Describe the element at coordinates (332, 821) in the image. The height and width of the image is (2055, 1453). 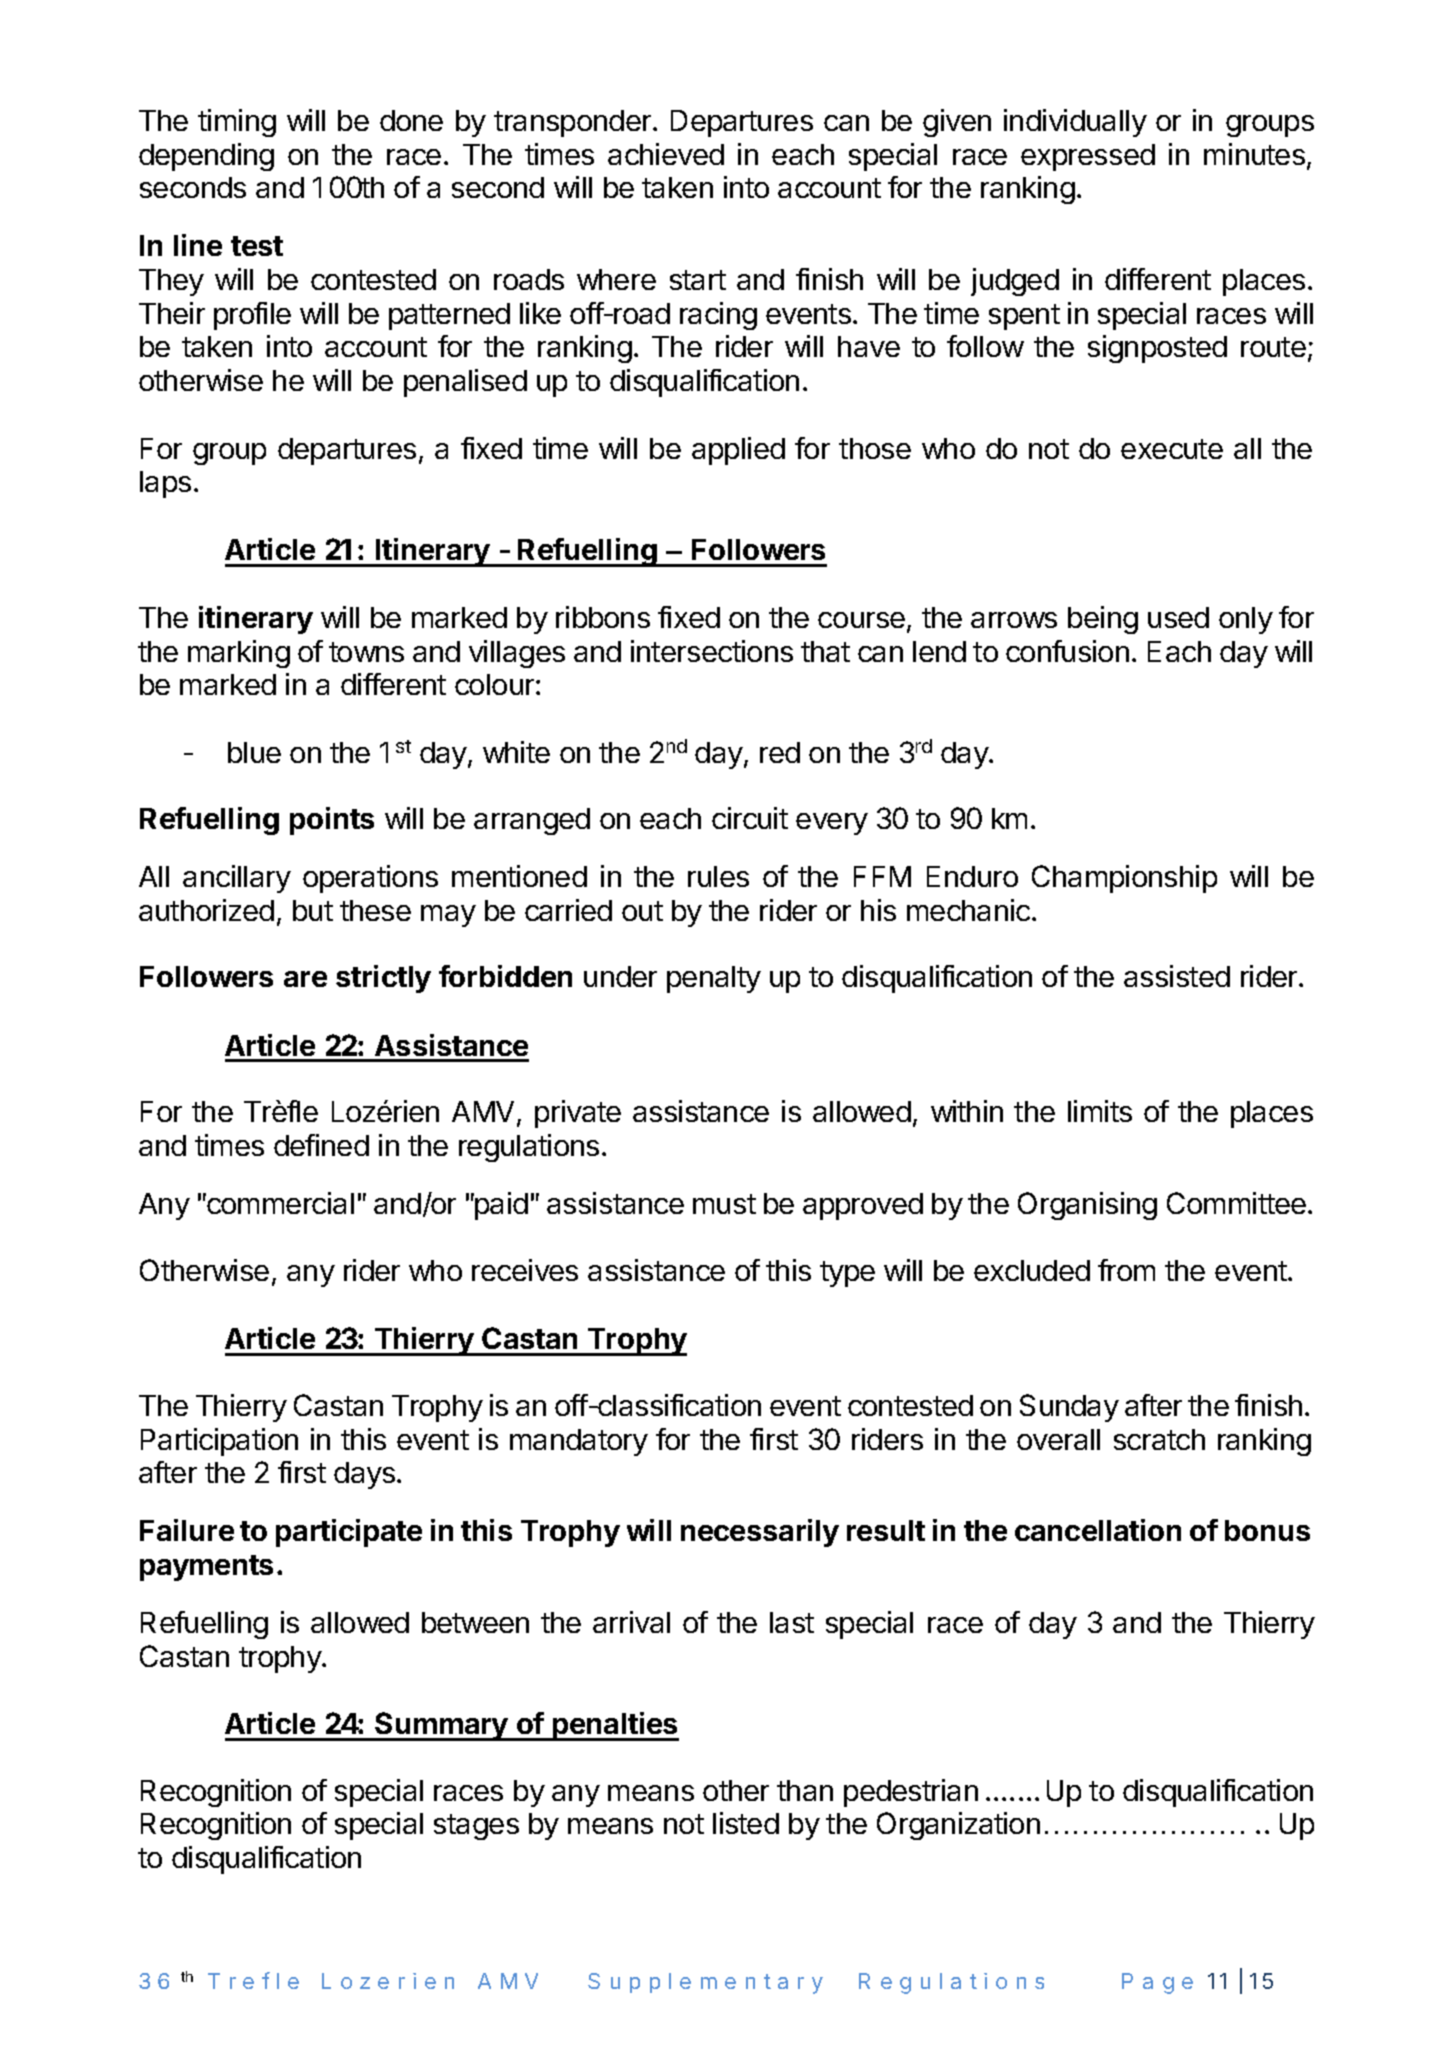
I see `points` at that location.
